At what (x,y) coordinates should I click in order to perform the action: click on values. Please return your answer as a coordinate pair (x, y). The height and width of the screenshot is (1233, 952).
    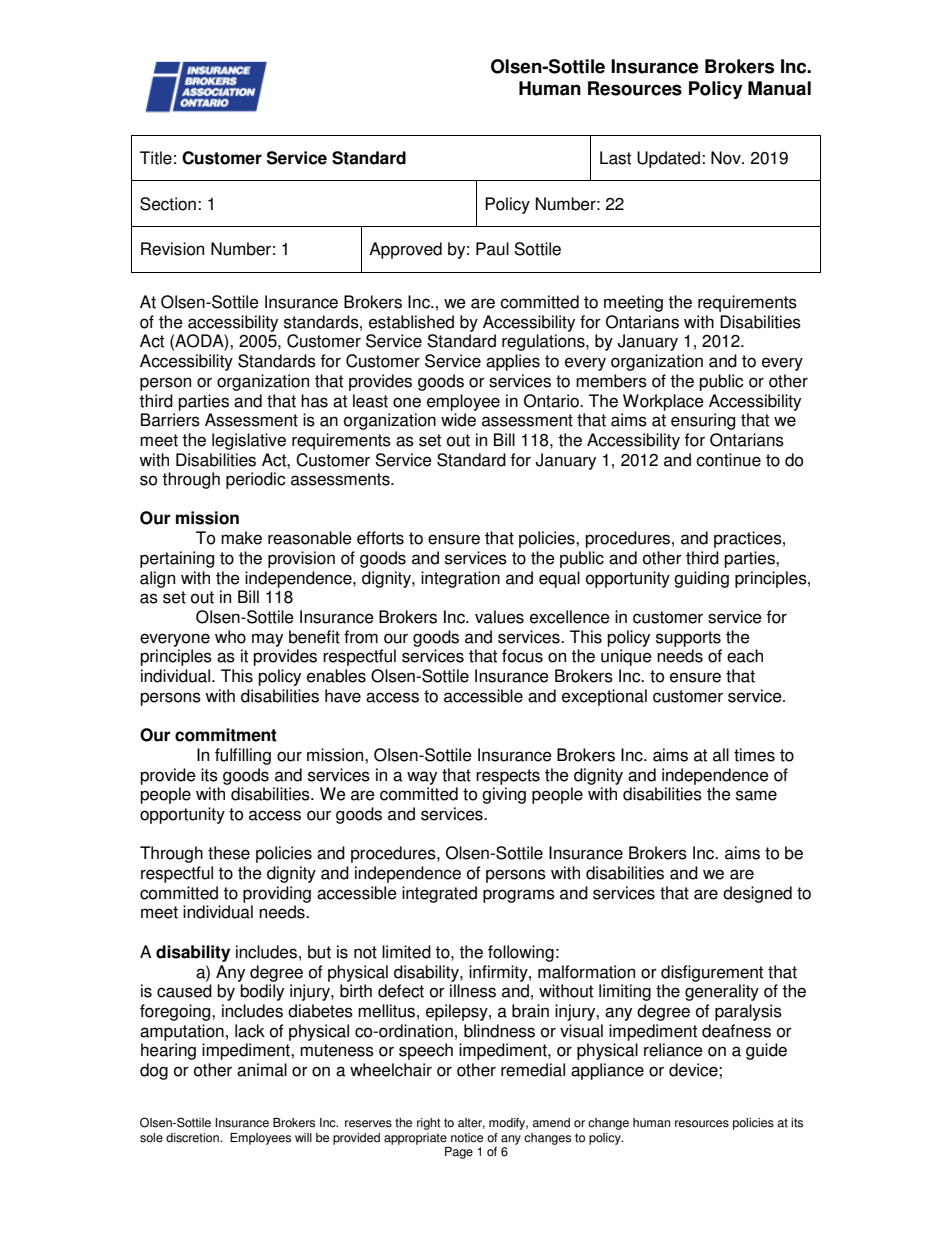
    Looking at the image, I should click on (499, 617).
